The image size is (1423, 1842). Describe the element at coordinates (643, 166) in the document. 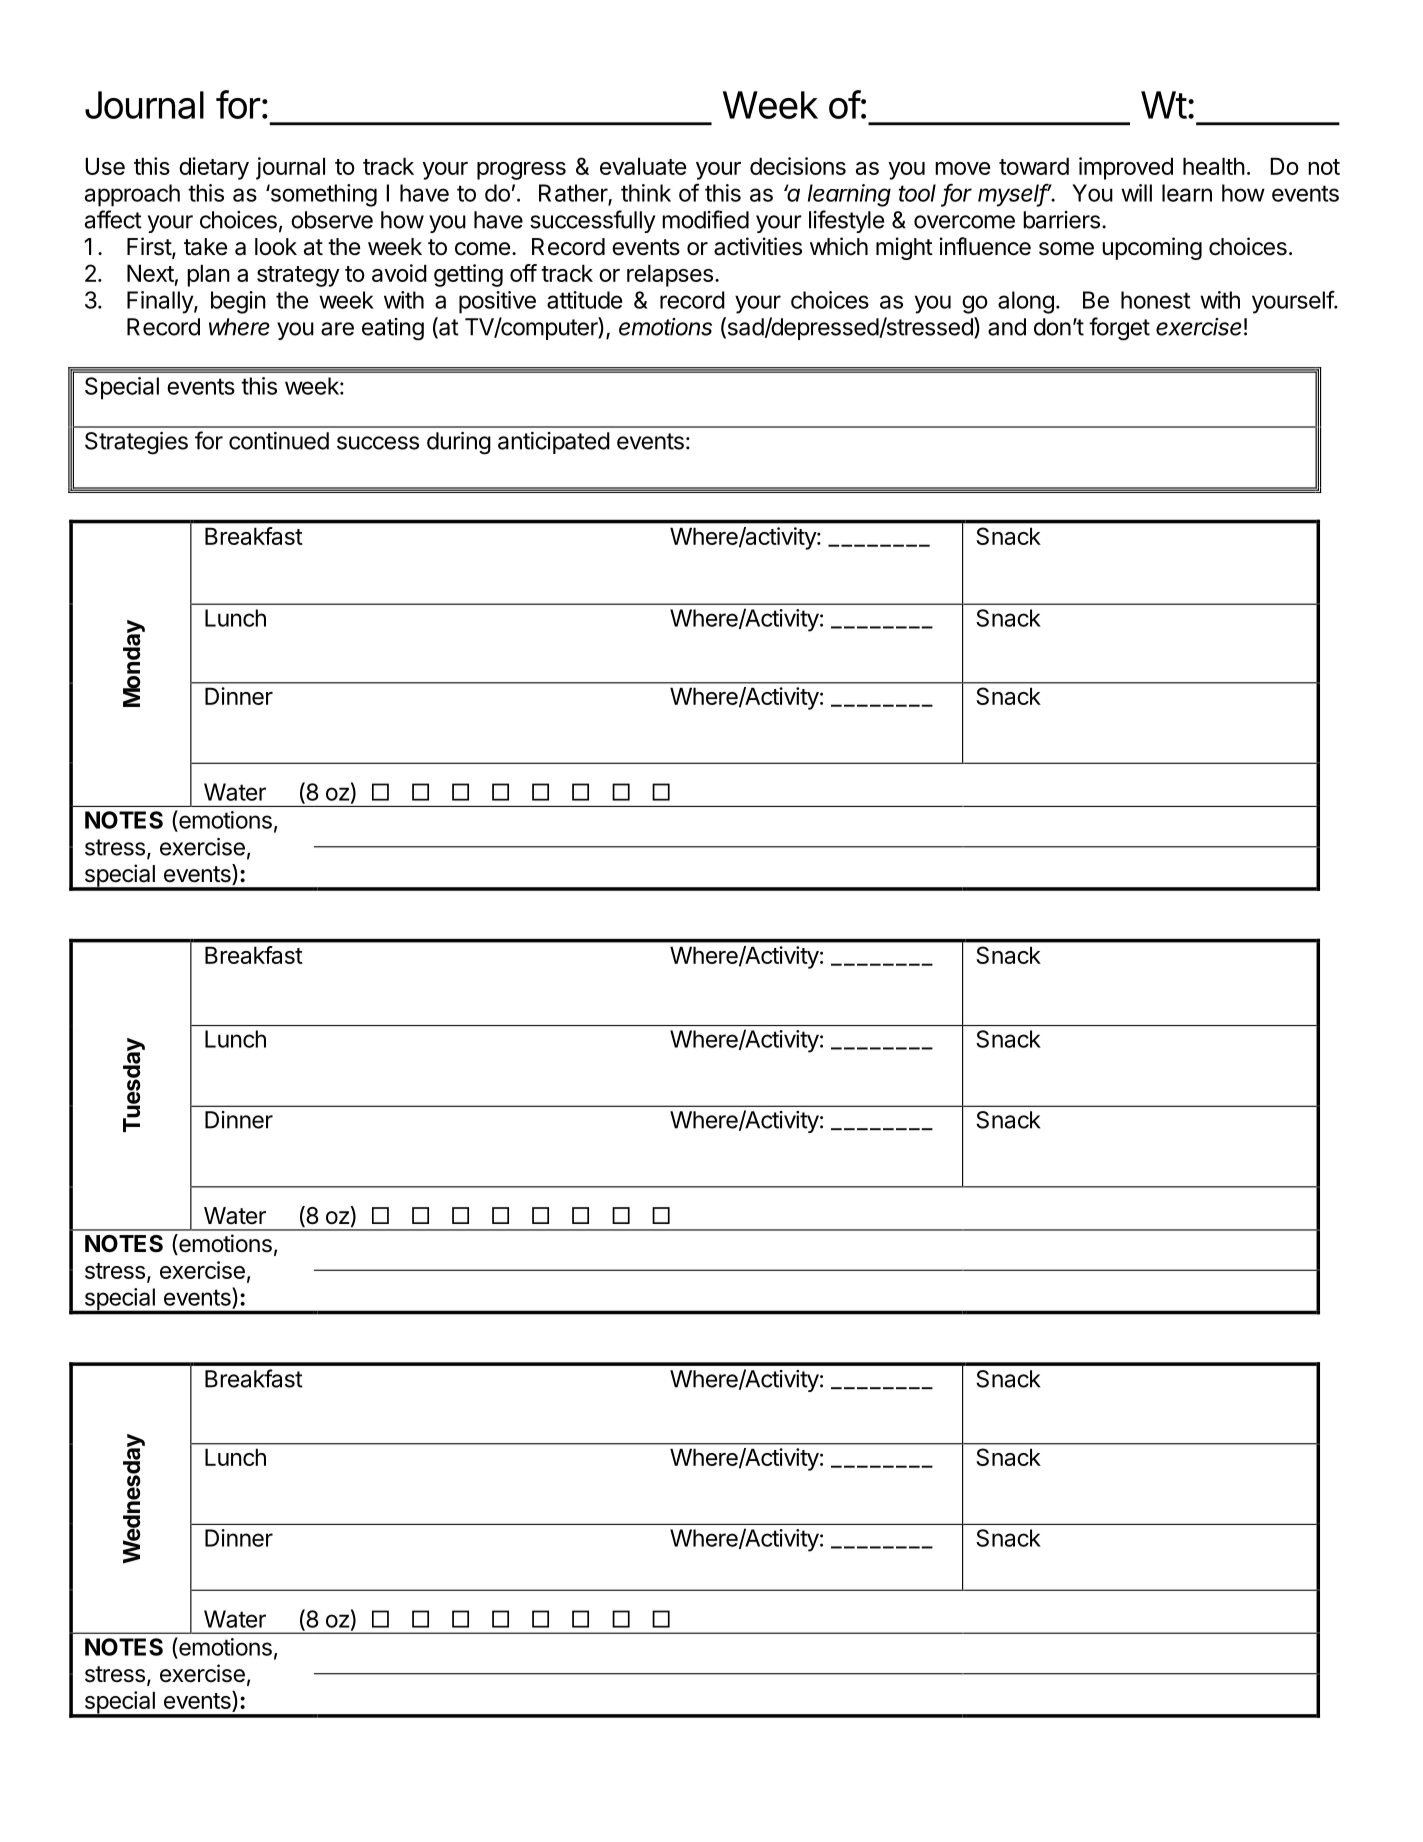

I see `evaluate` at that location.
